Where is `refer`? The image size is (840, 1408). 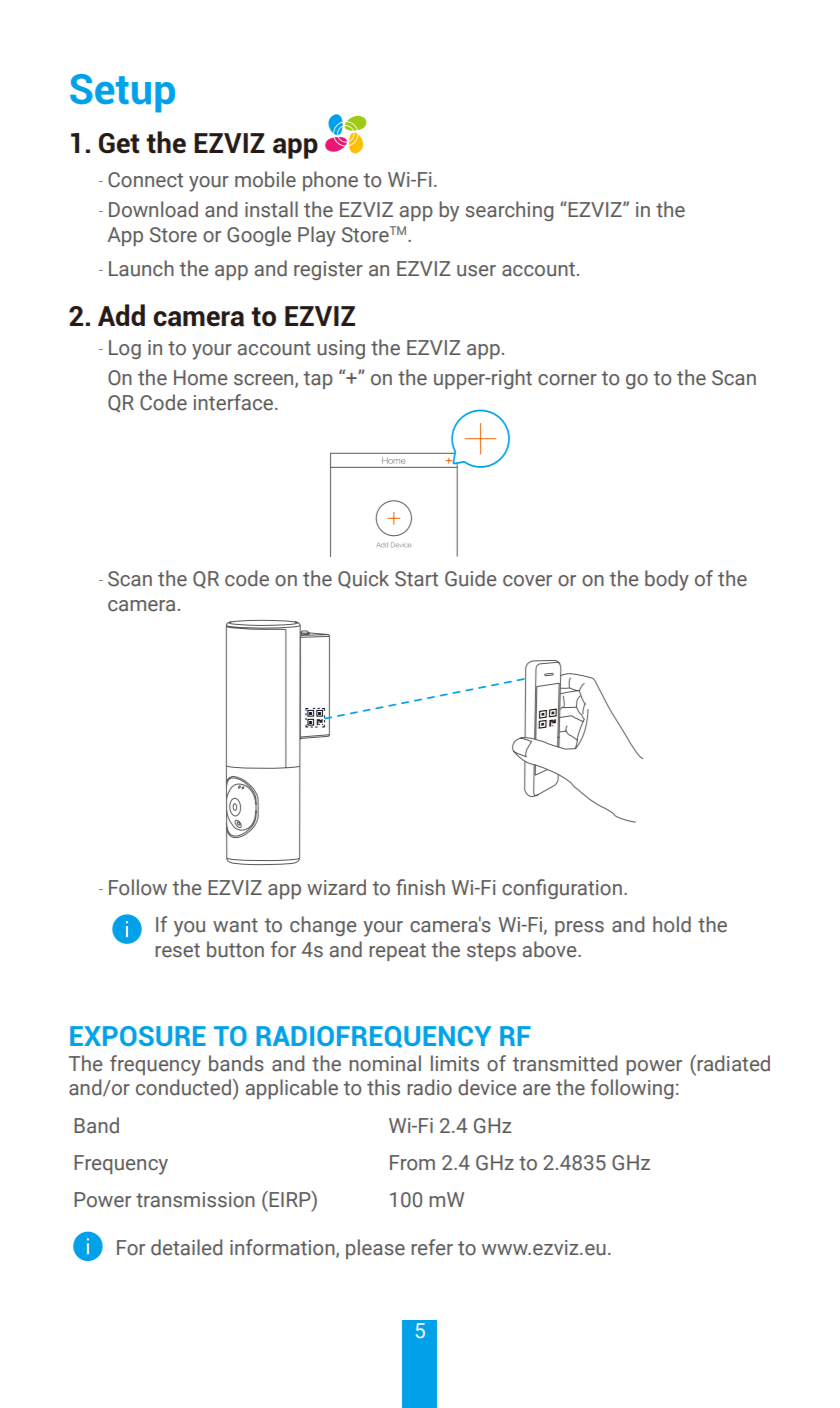 refer is located at coordinates (432, 1247).
